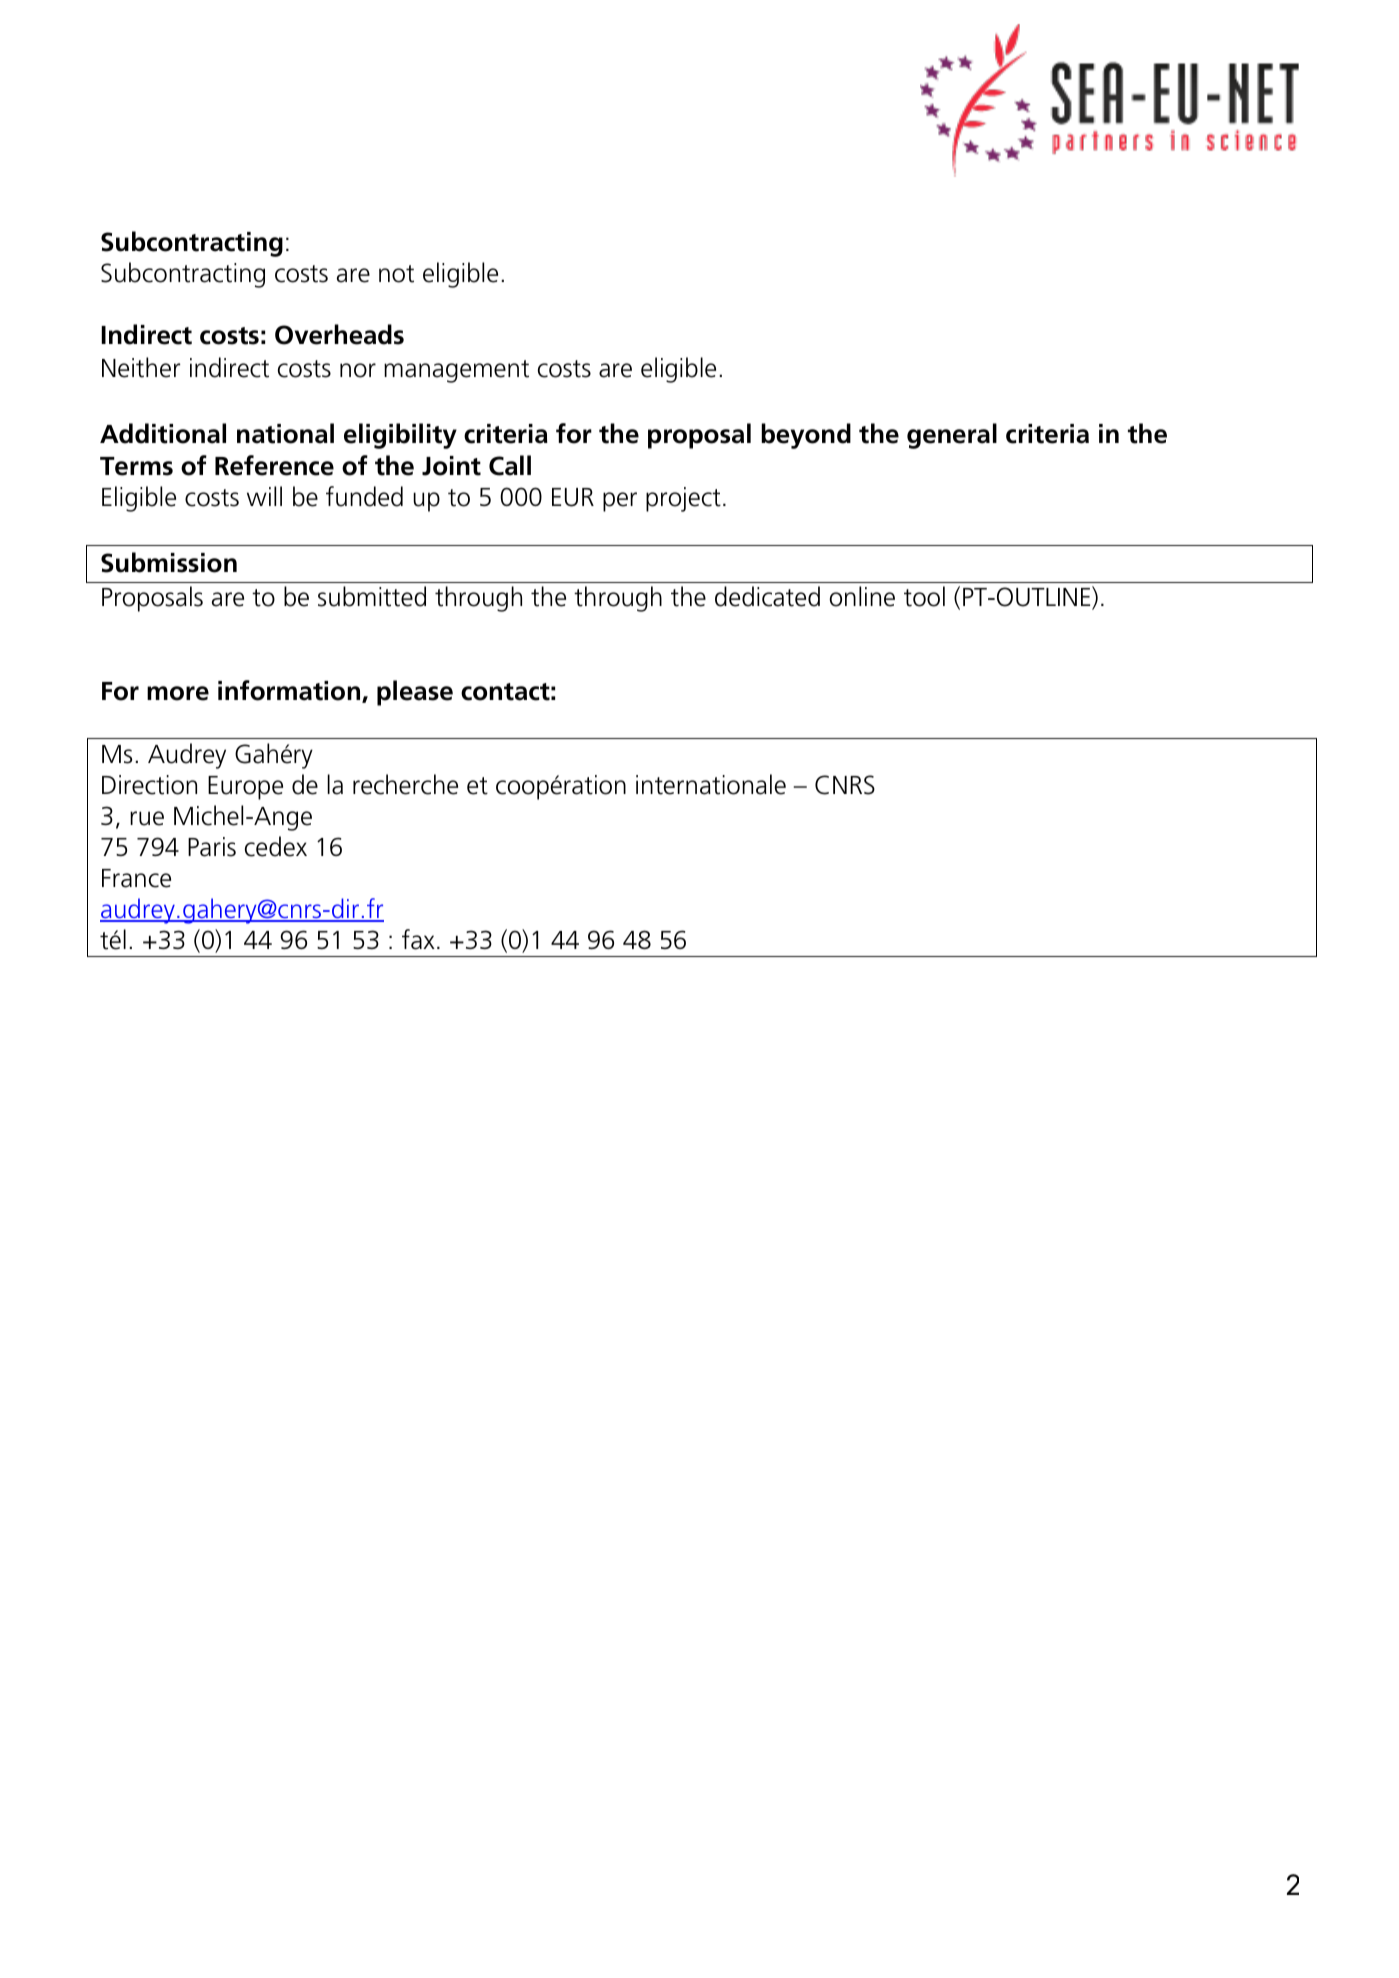  Describe the element at coordinates (620, 502) in the page. I see `per` at that location.
